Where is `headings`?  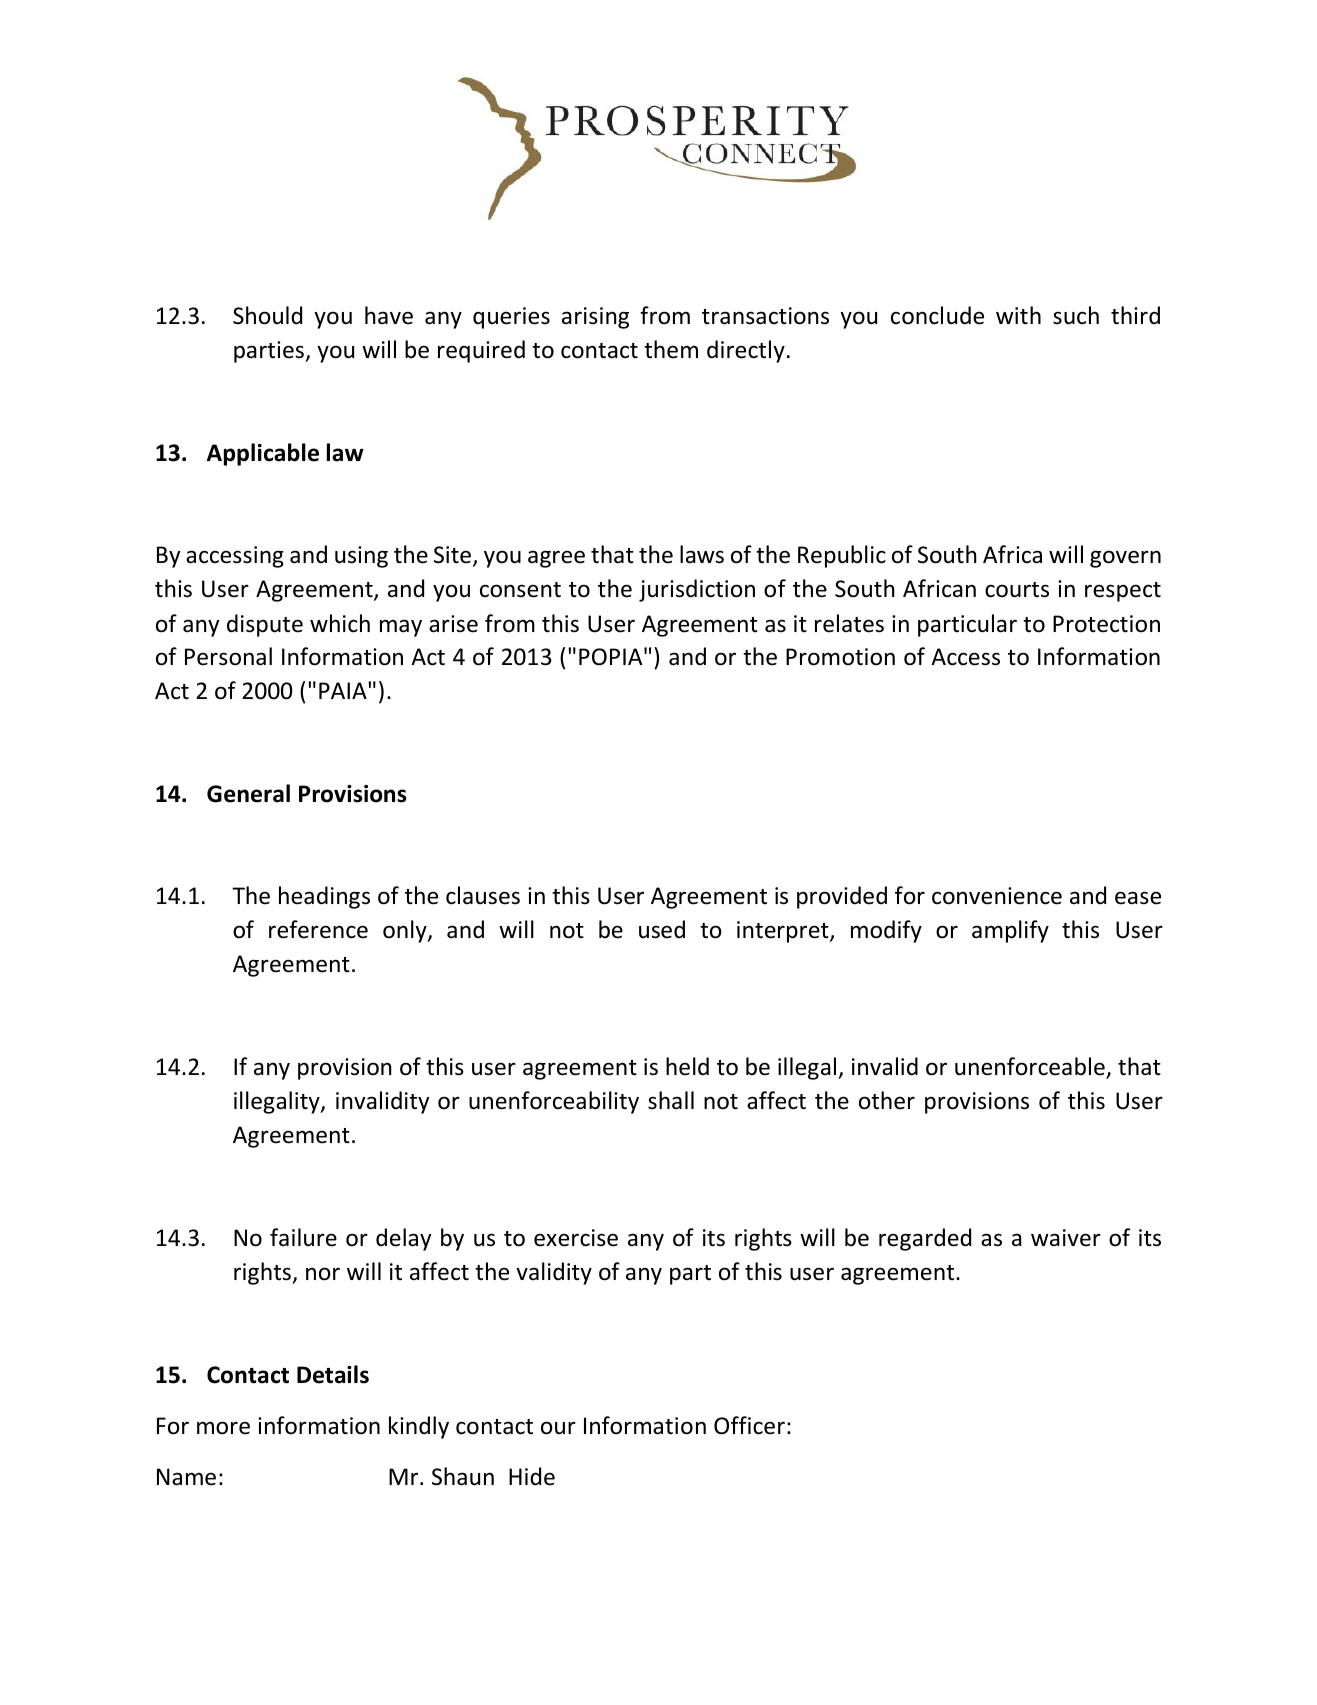
headings is located at coordinates (324, 897).
